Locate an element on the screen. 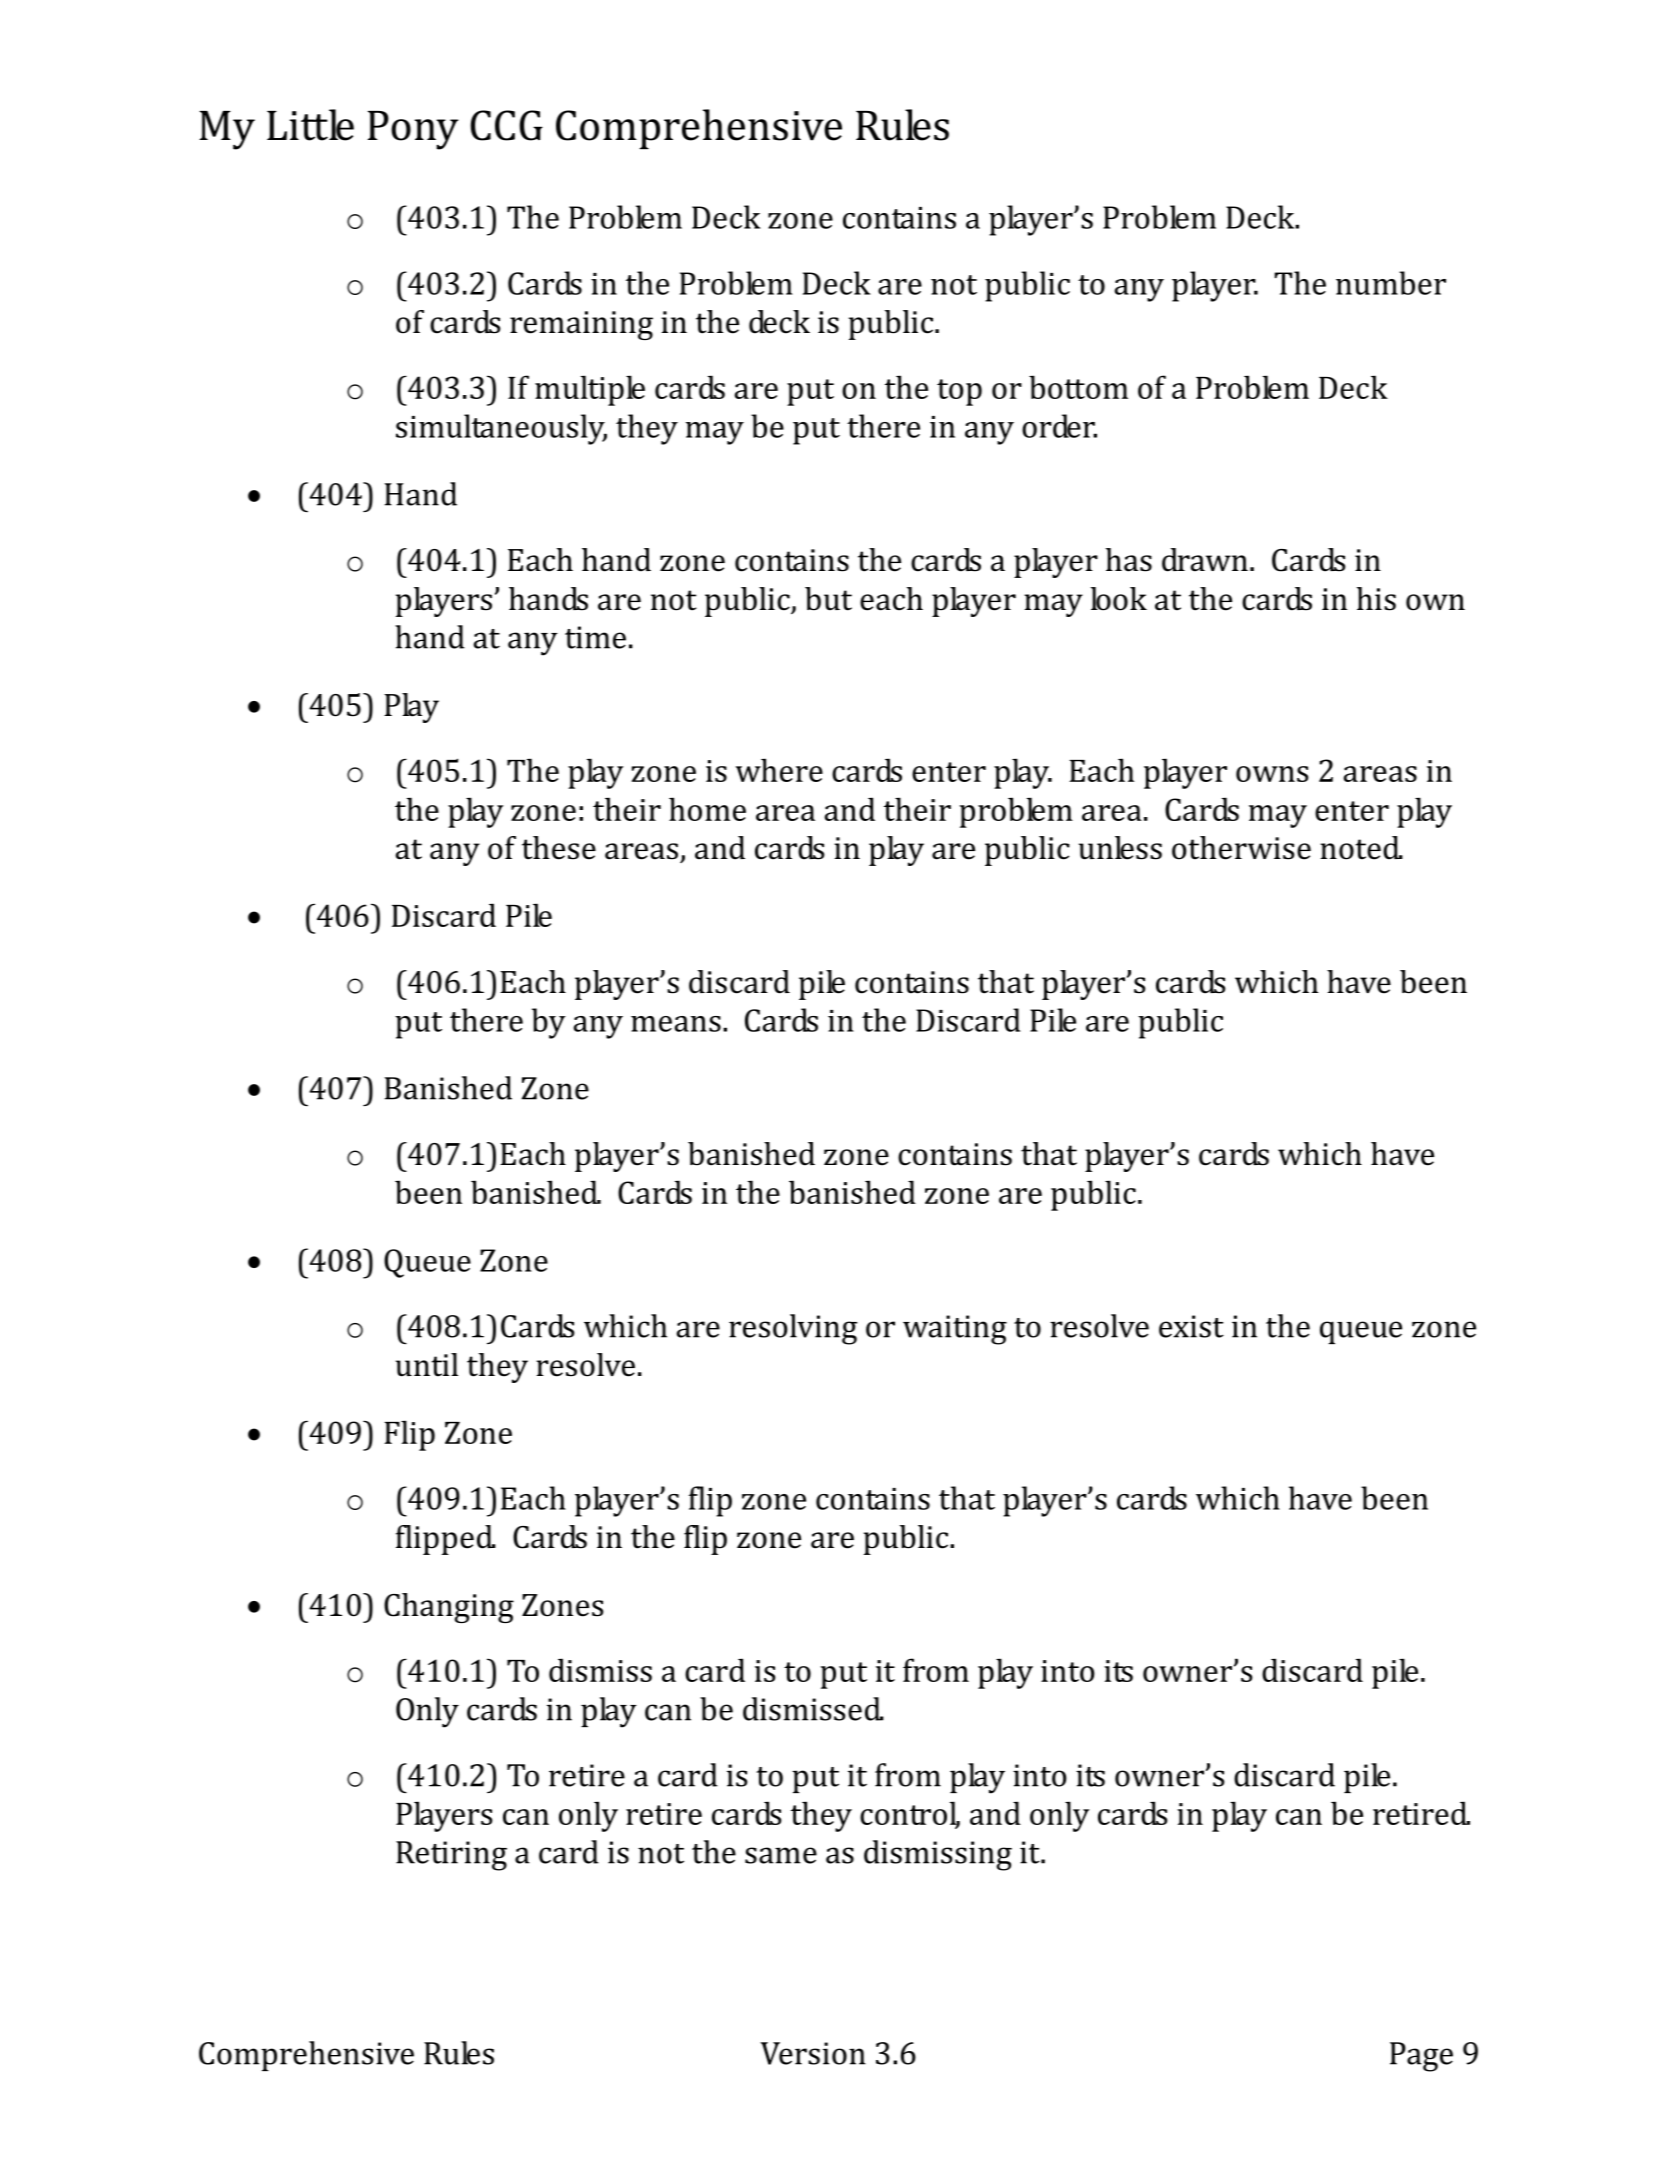 The image size is (1677, 2170). waiting is located at coordinates (955, 1330).
